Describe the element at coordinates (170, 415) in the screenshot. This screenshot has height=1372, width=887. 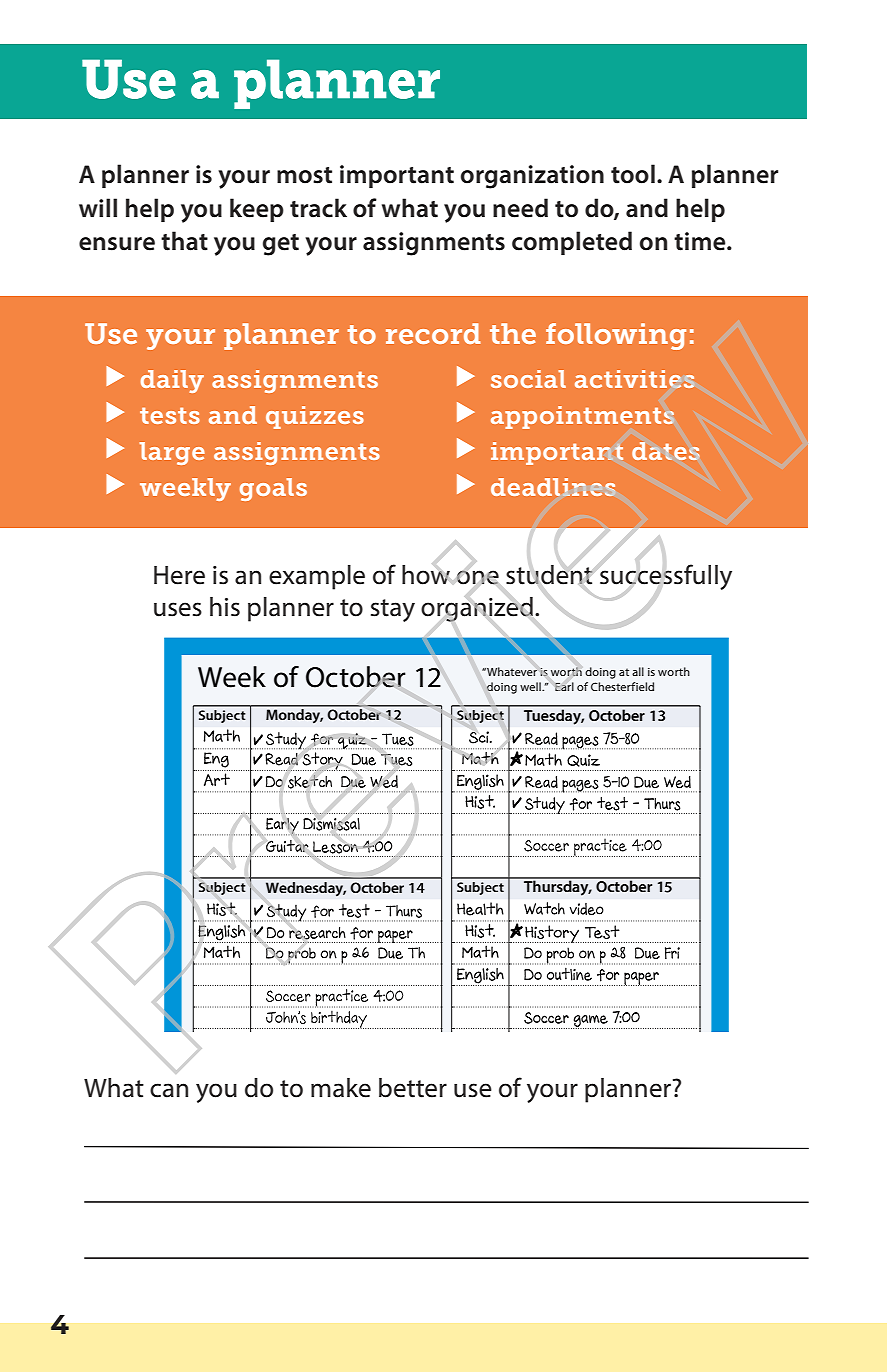
I see `tests` at that location.
